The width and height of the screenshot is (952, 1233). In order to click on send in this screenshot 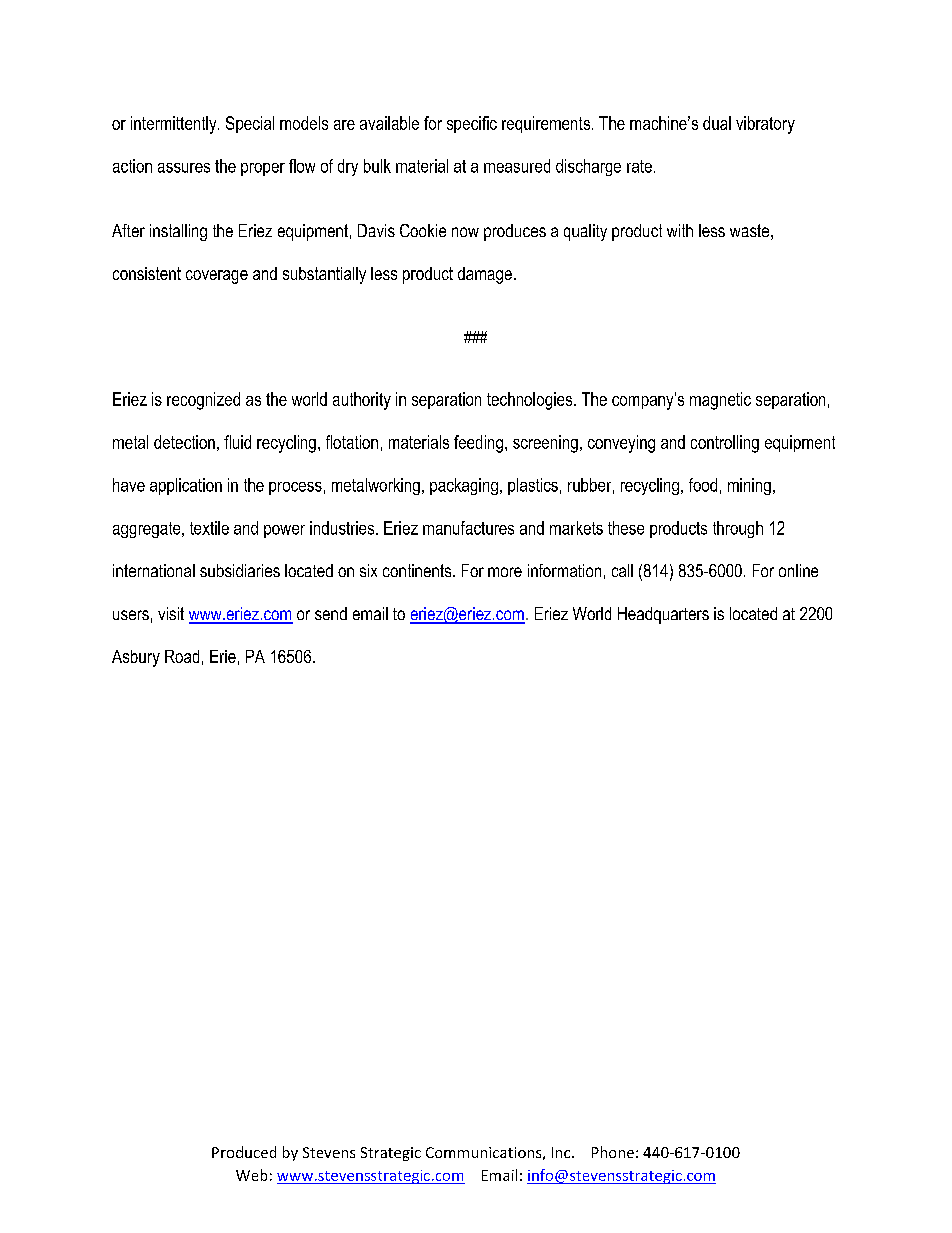, I will do `click(331, 613)`.
